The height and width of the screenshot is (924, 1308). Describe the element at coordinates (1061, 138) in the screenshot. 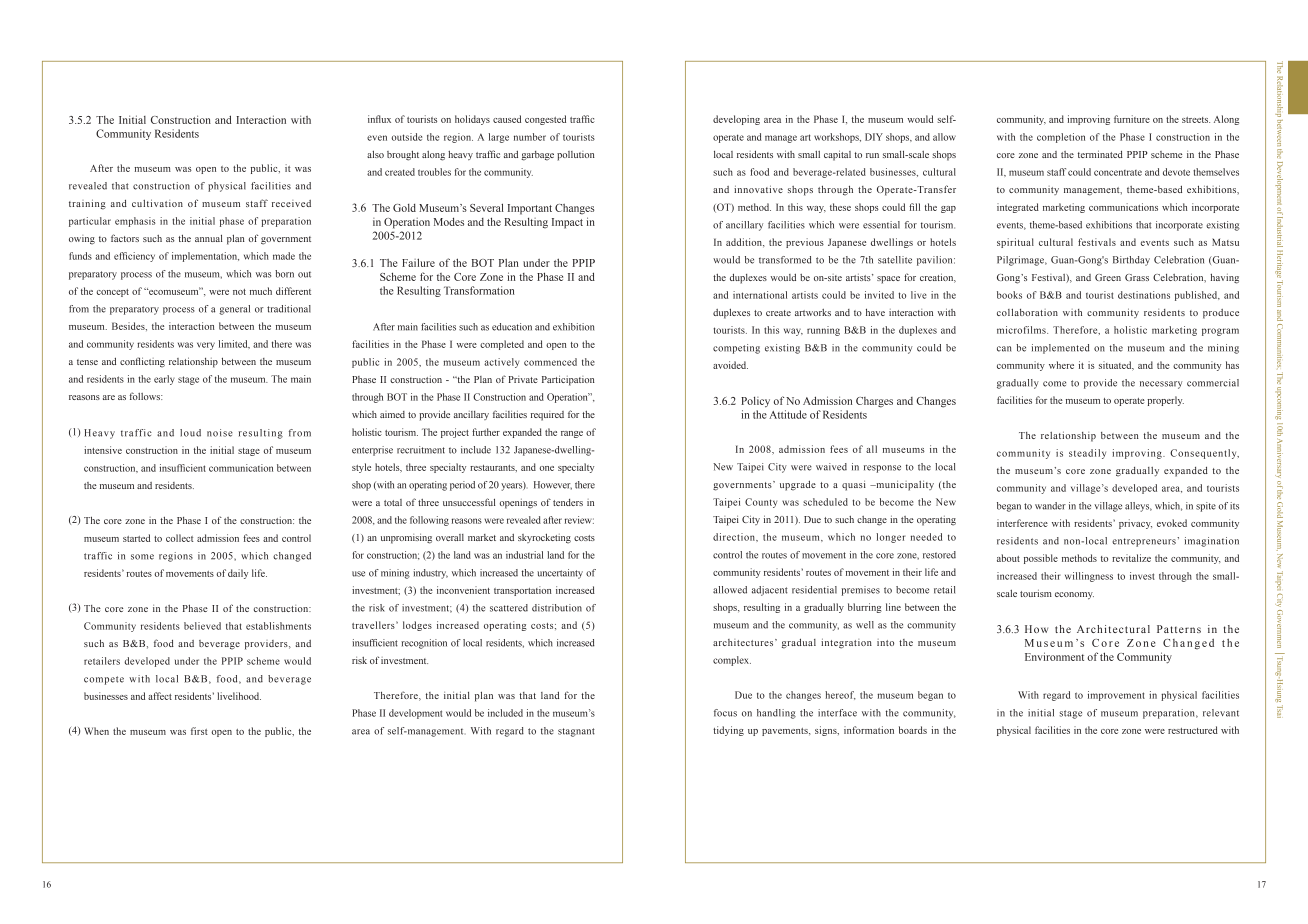

I see `completion` at that location.
